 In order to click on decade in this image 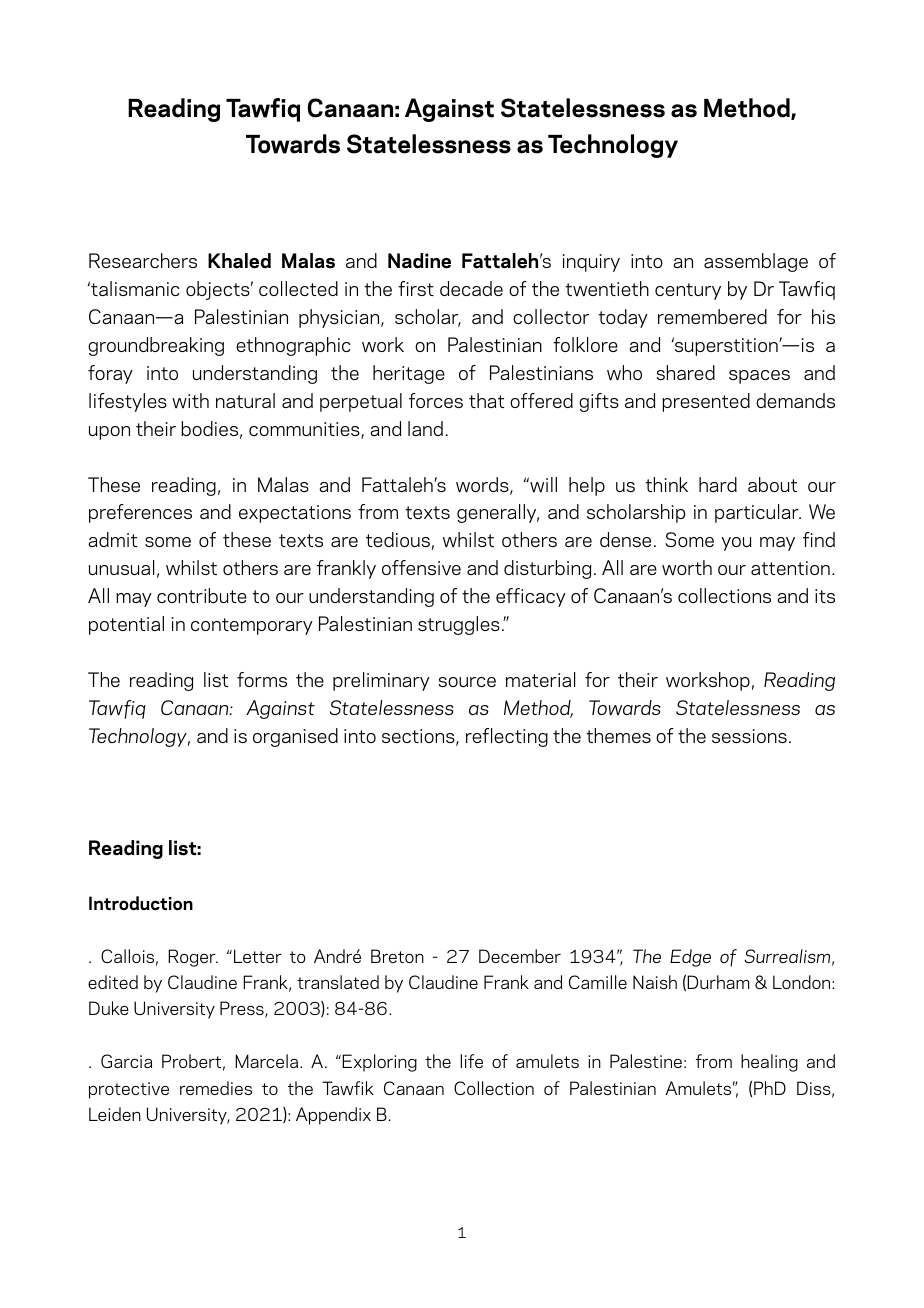, I will do `click(471, 288)`.
